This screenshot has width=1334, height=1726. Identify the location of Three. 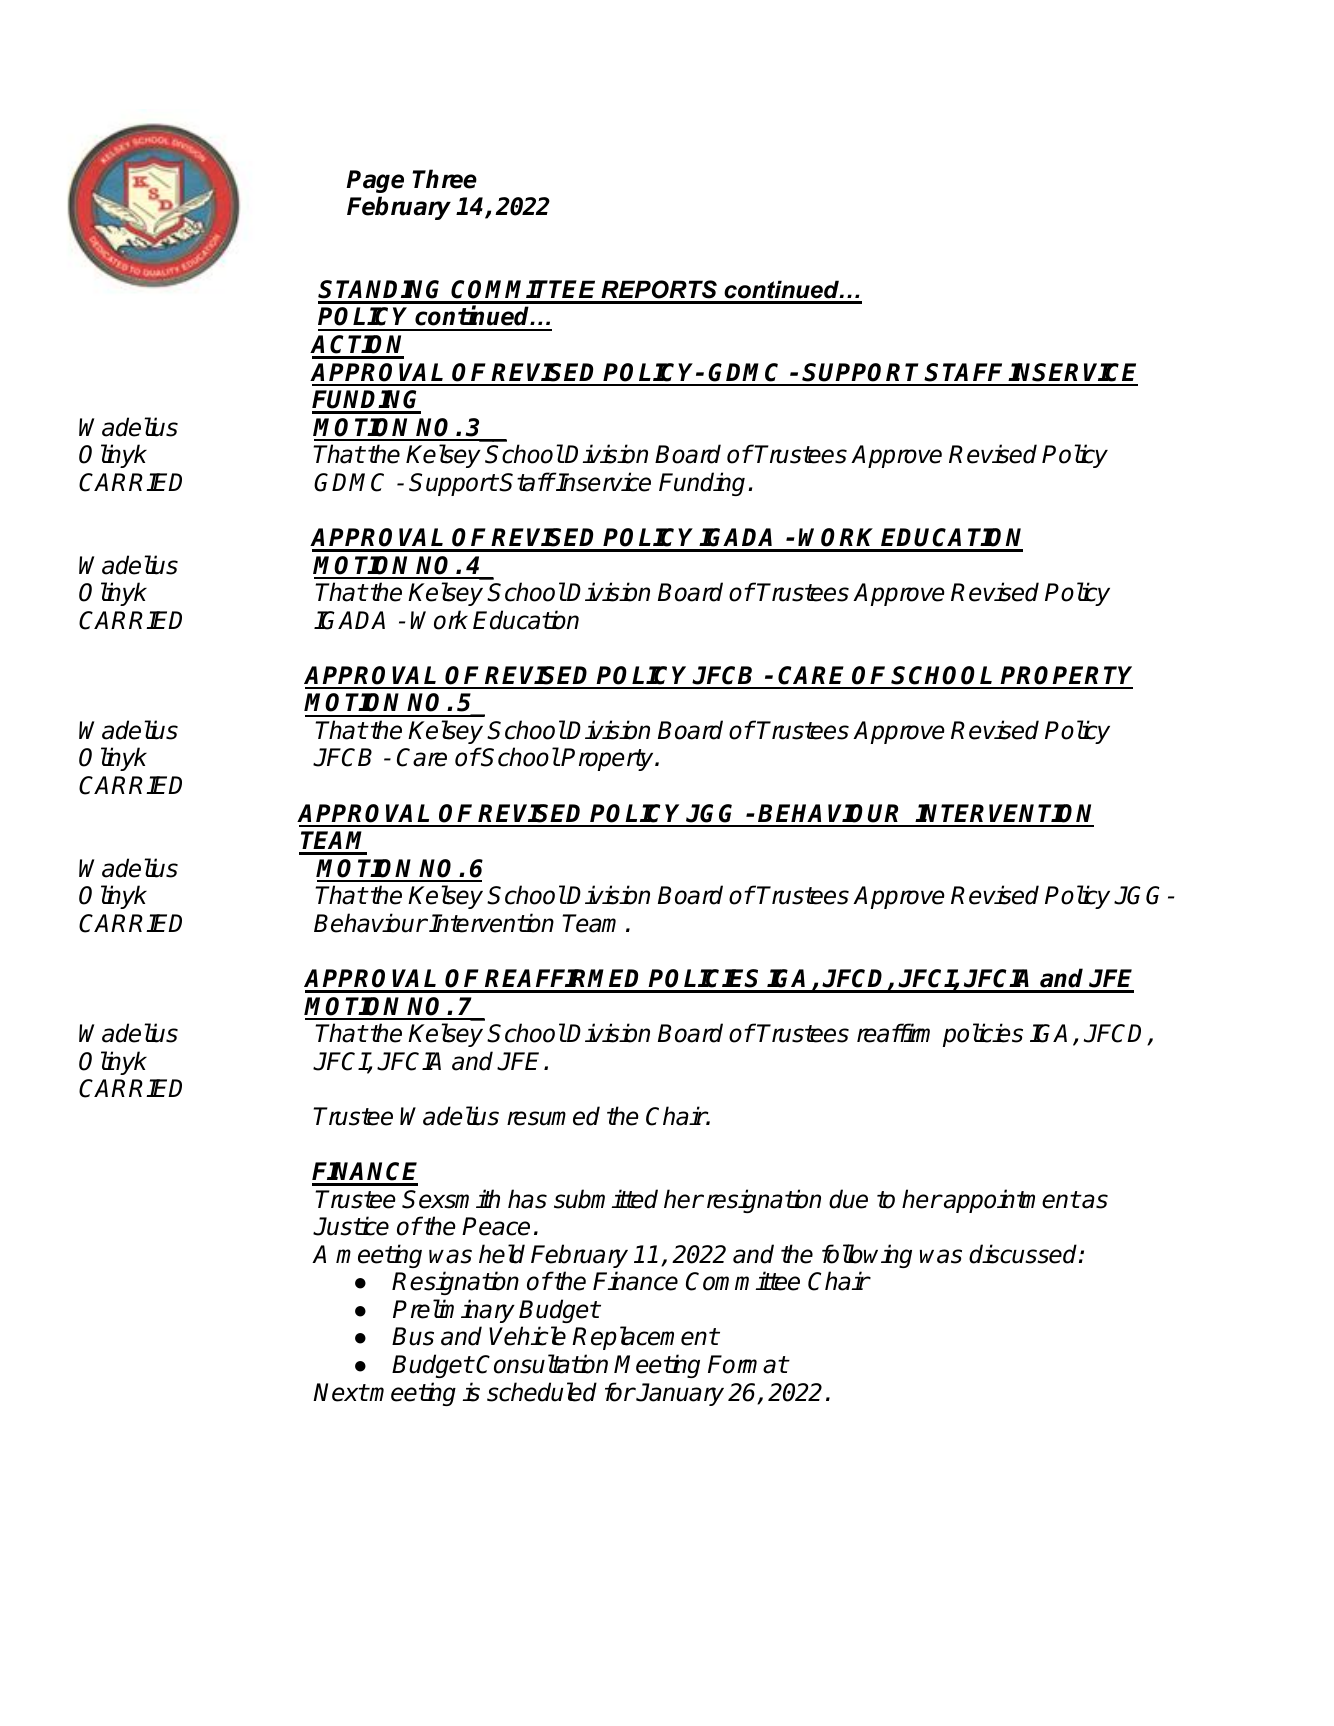
(444, 179).
